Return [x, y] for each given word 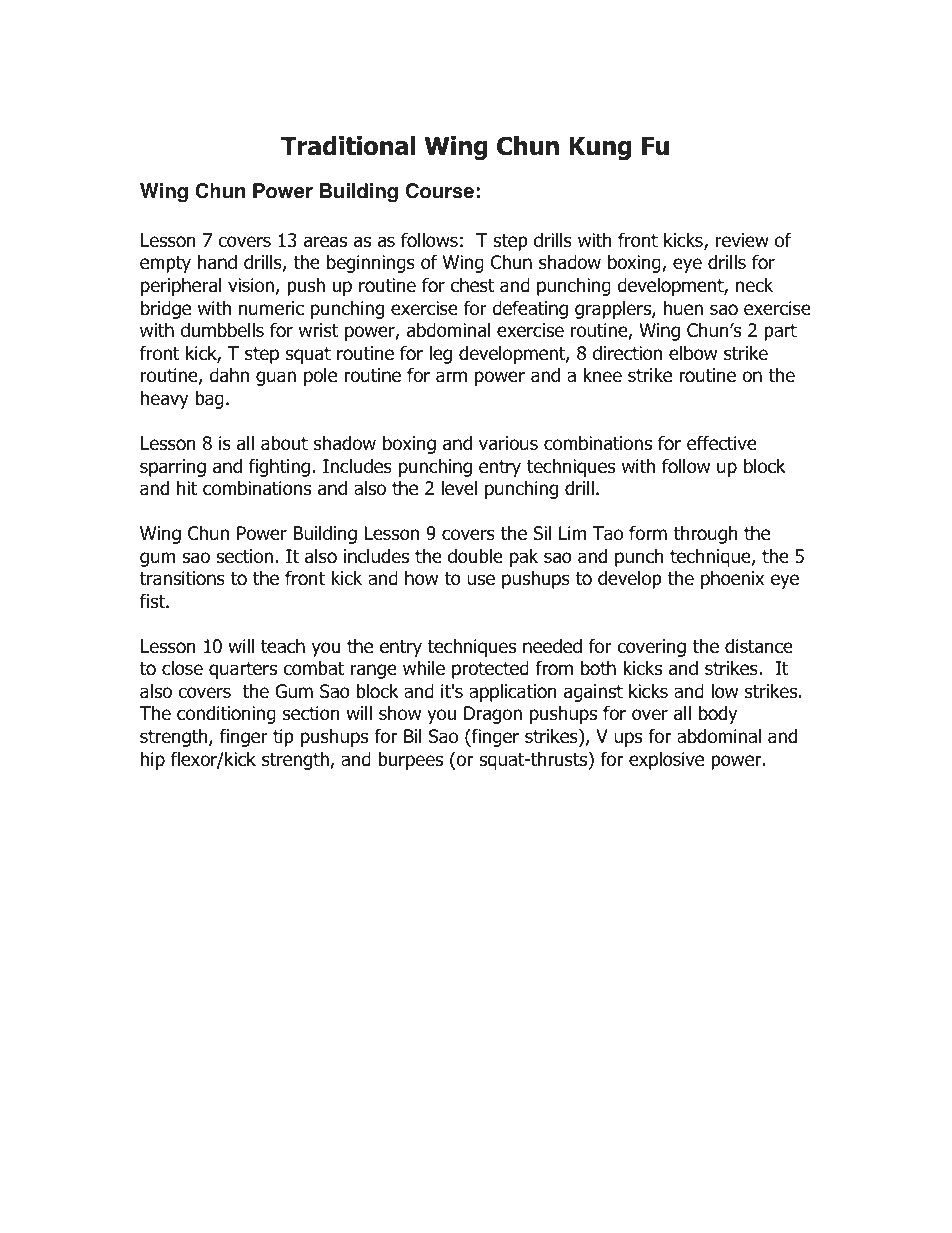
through [706, 535]
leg [441, 354]
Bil [413, 735]
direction [627, 353]
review [742, 240]
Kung [600, 148]
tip [283, 738]
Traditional [348, 146]
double [475, 556]
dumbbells [222, 330]
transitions [182, 578]
